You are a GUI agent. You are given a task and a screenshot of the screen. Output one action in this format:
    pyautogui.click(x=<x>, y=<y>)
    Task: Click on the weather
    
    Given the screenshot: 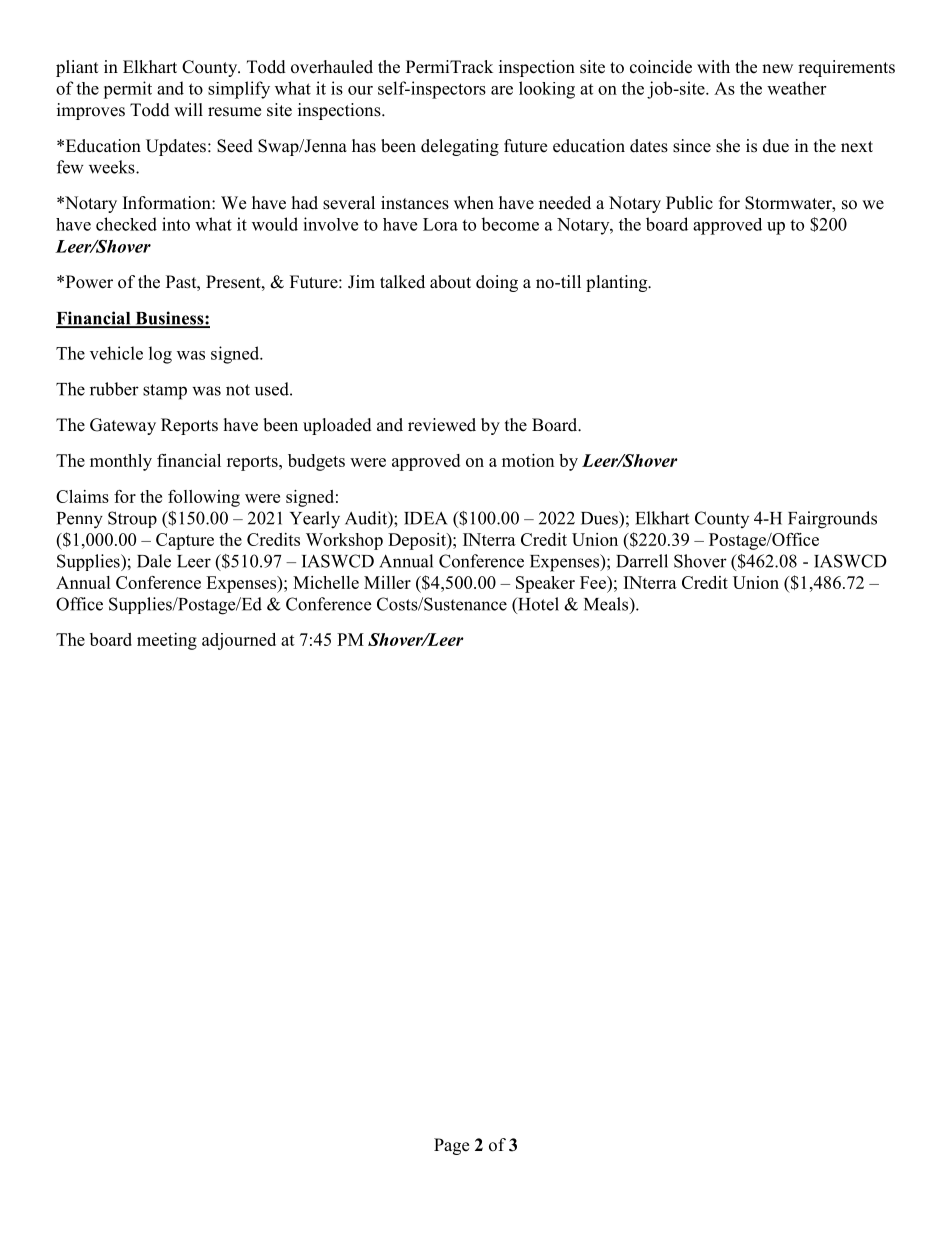 What is the action you would take?
    pyautogui.click(x=796, y=88)
